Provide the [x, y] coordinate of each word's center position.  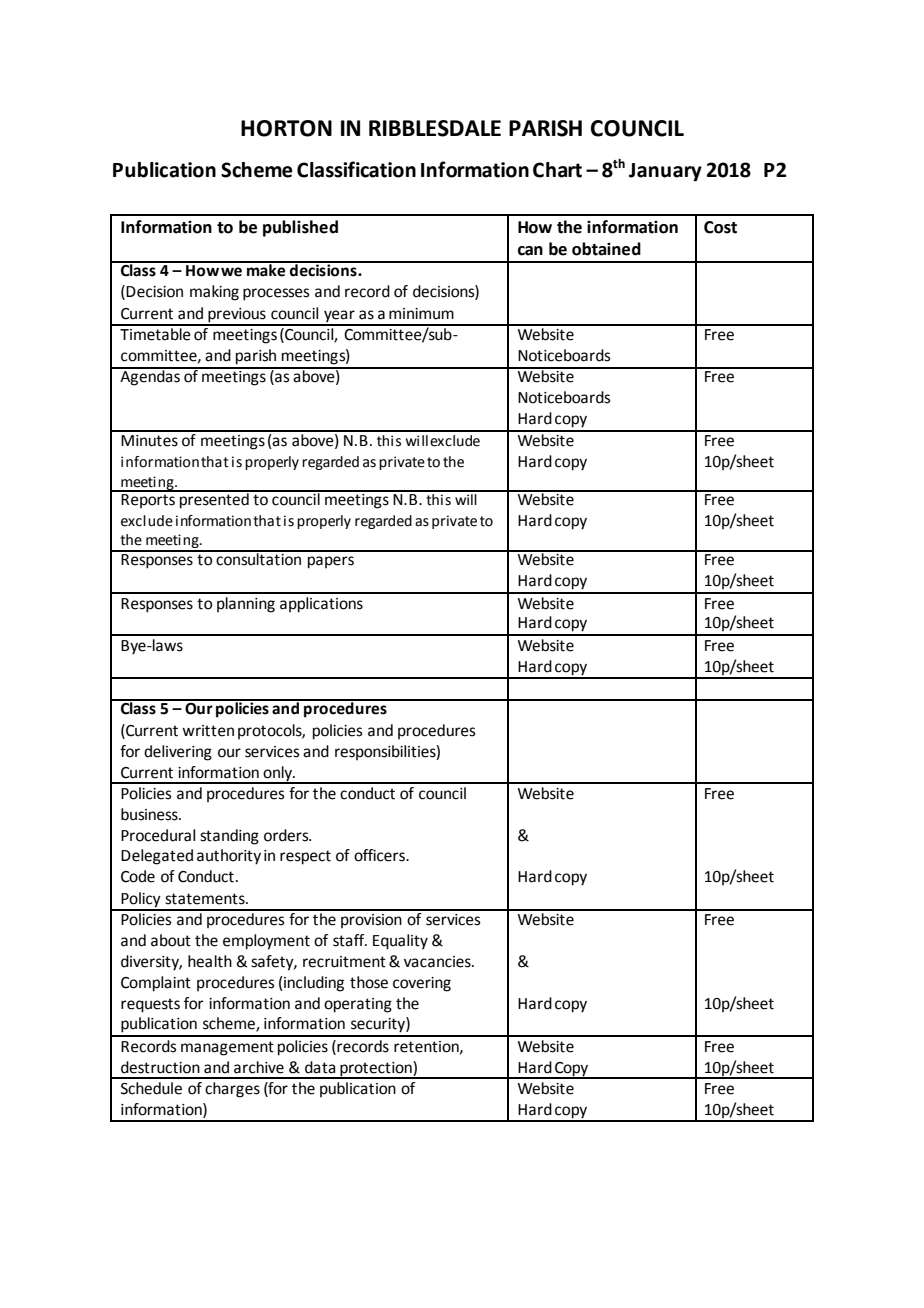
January [665, 172]
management [227, 1048]
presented [214, 500]
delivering [178, 753]
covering [422, 984]
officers [380, 855]
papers [331, 562]
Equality [400, 942]
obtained [606, 249]
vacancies [438, 962]
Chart [557, 170]
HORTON [286, 128]
